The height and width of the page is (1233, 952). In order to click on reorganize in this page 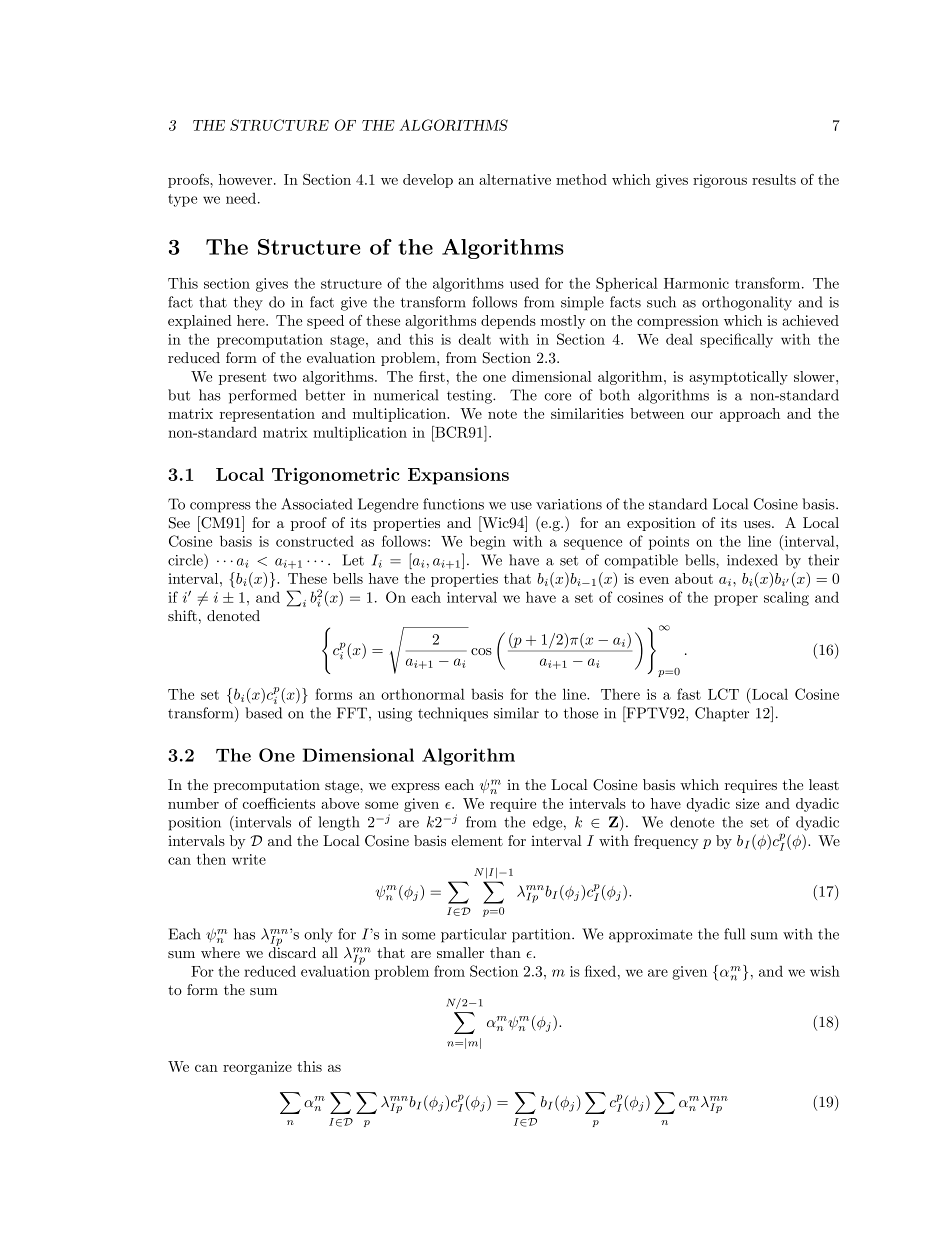, I will do `click(257, 1068)`.
